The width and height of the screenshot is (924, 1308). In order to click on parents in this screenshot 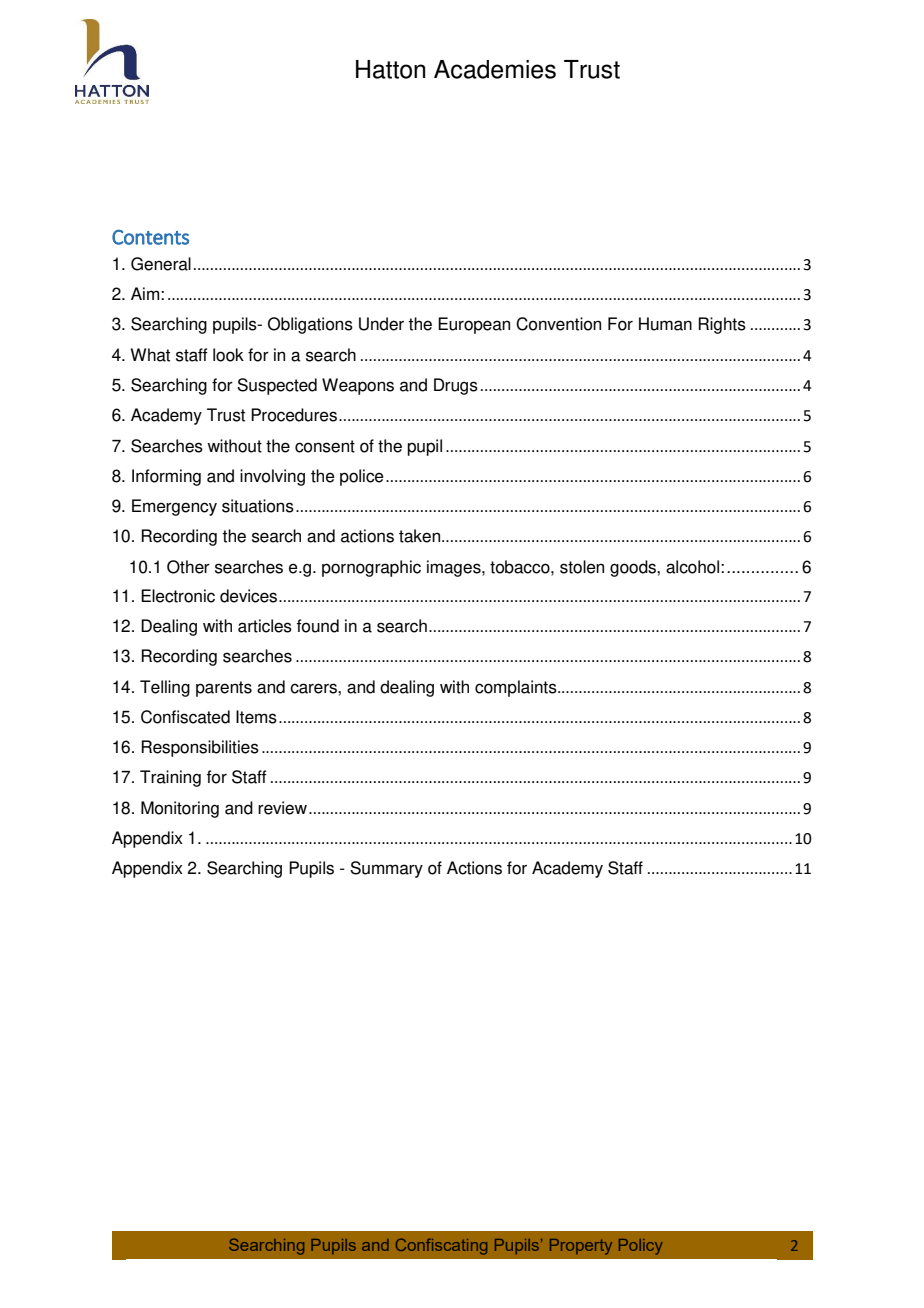, I will do `click(224, 689)`.
